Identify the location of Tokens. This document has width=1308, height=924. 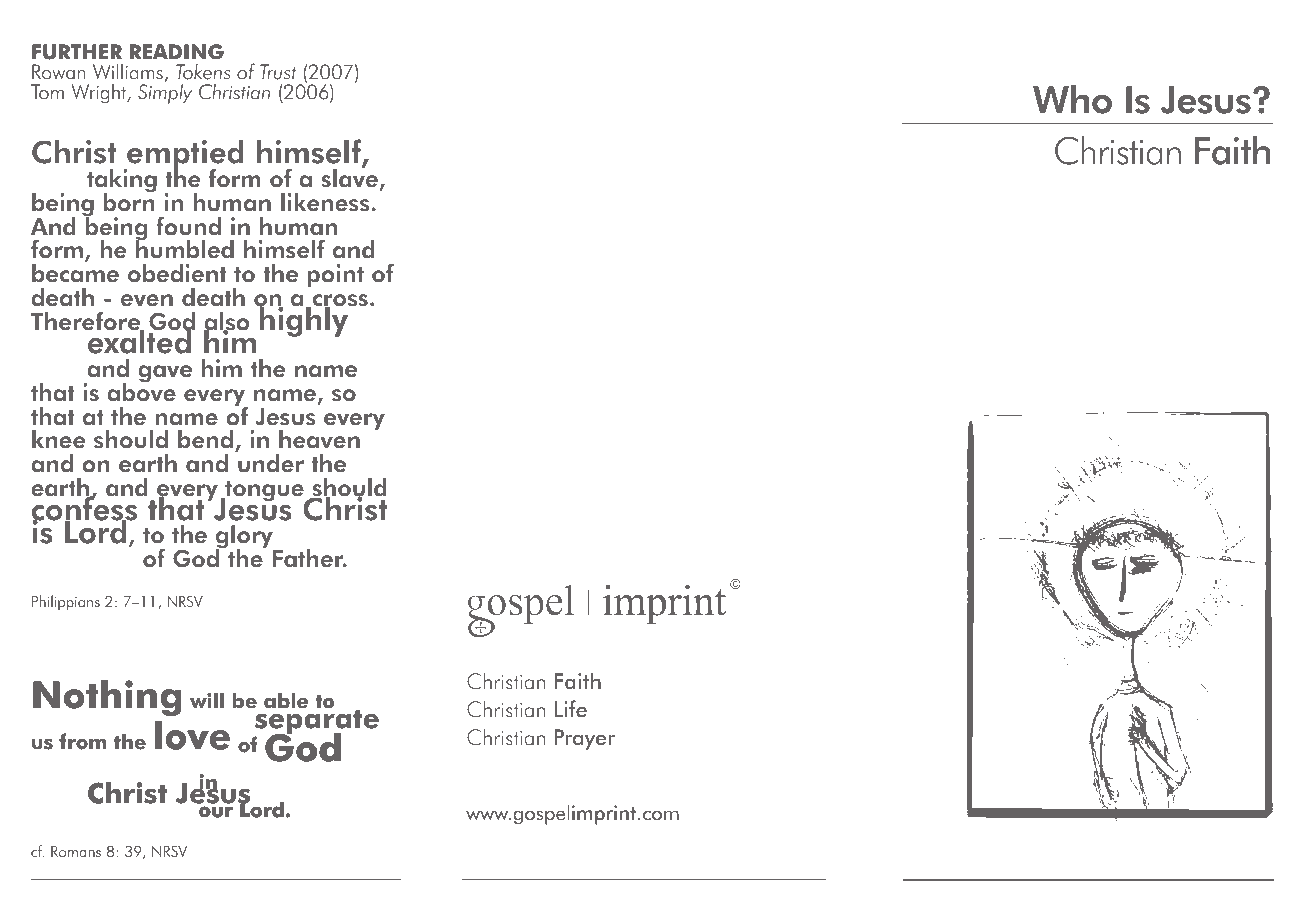
(203, 72).
